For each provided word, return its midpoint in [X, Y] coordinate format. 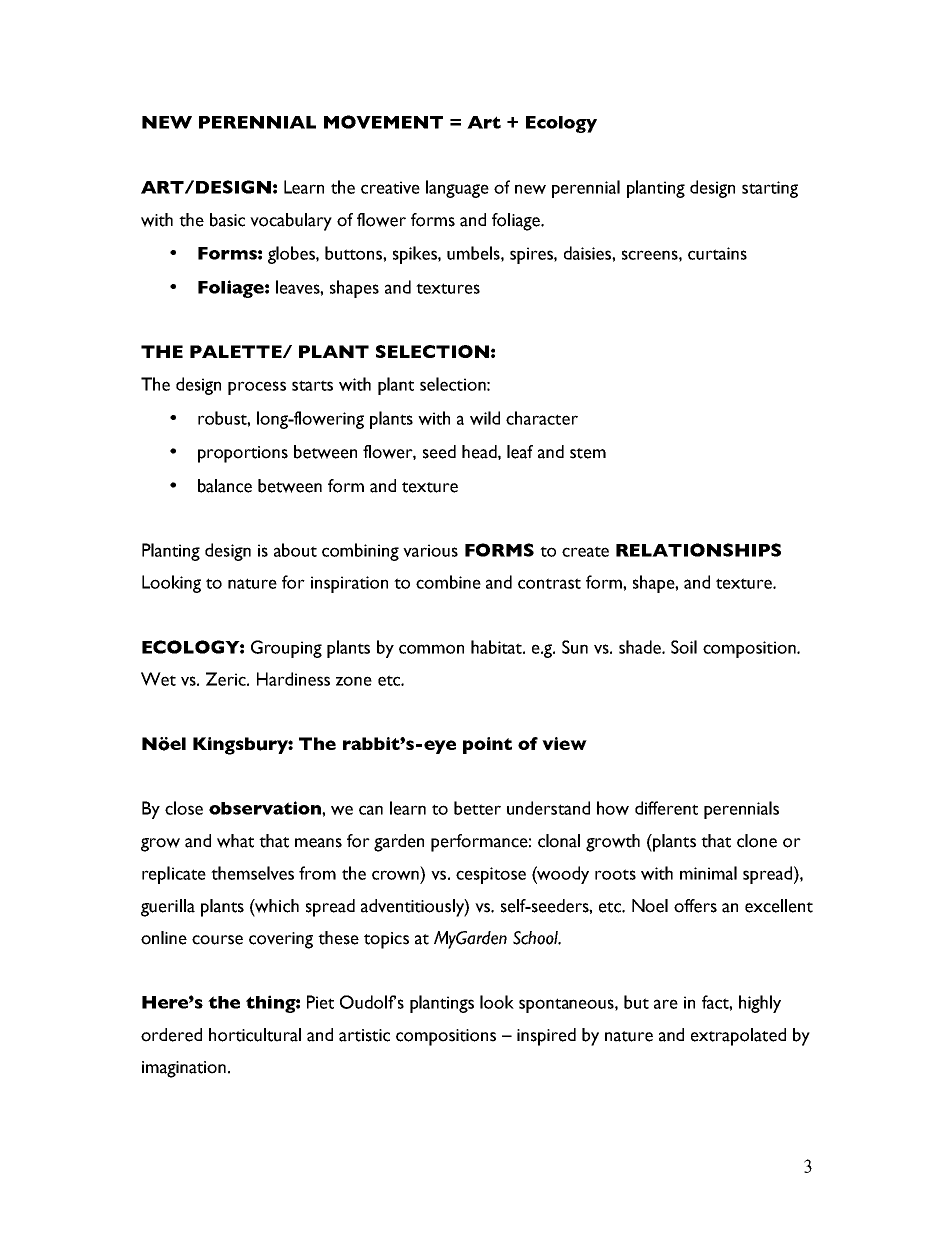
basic [227, 220]
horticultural [255, 1035]
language [457, 189]
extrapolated [738, 1037]
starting [770, 189]
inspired [546, 1037]
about [295, 550]
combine [448, 582]
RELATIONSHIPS [698, 550]
